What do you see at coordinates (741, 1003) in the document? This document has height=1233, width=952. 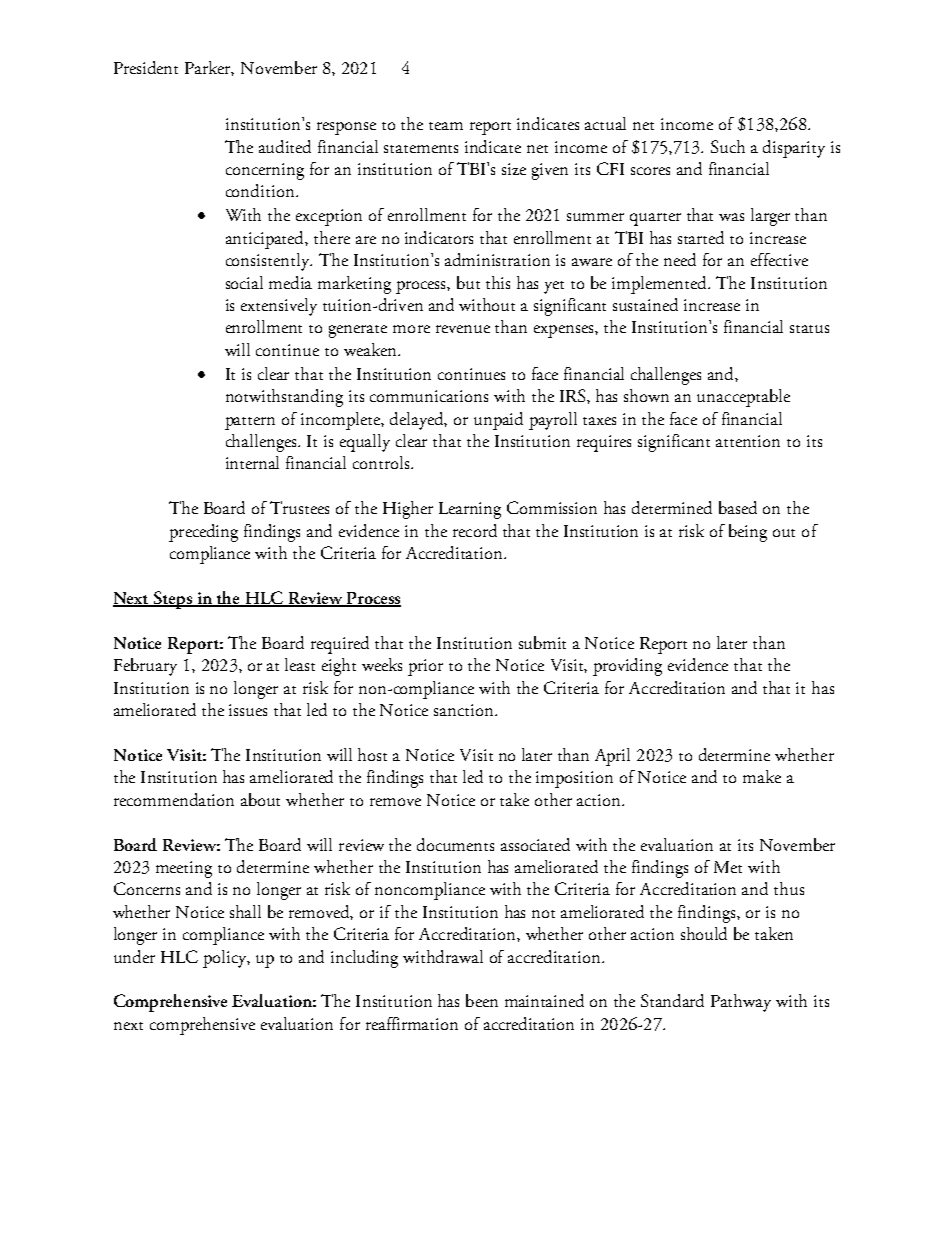 I see `Pathway` at bounding box center [741, 1003].
